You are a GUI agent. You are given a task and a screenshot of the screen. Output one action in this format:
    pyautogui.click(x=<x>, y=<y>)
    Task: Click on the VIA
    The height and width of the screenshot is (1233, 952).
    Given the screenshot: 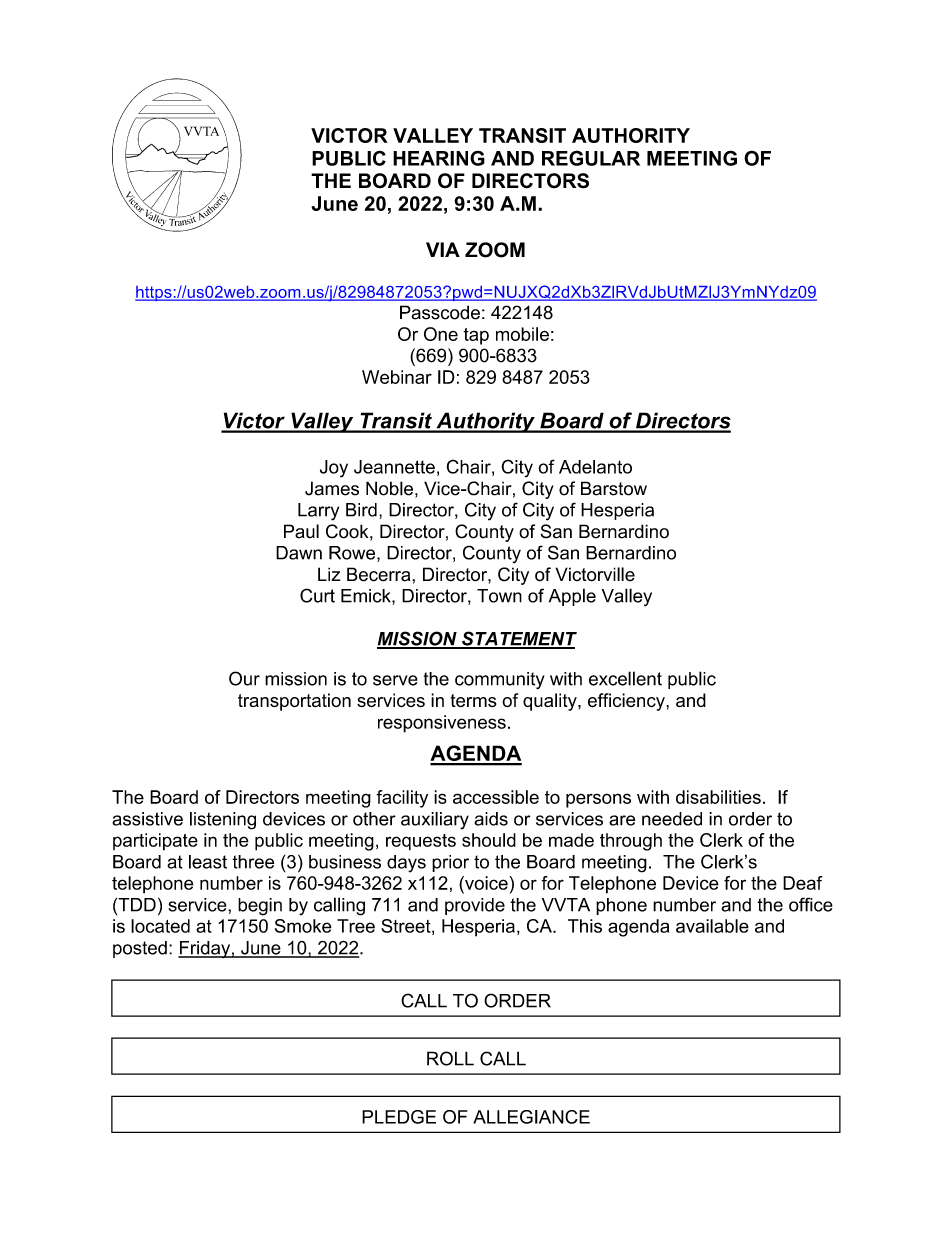 What is the action you would take?
    pyautogui.click(x=443, y=249)
